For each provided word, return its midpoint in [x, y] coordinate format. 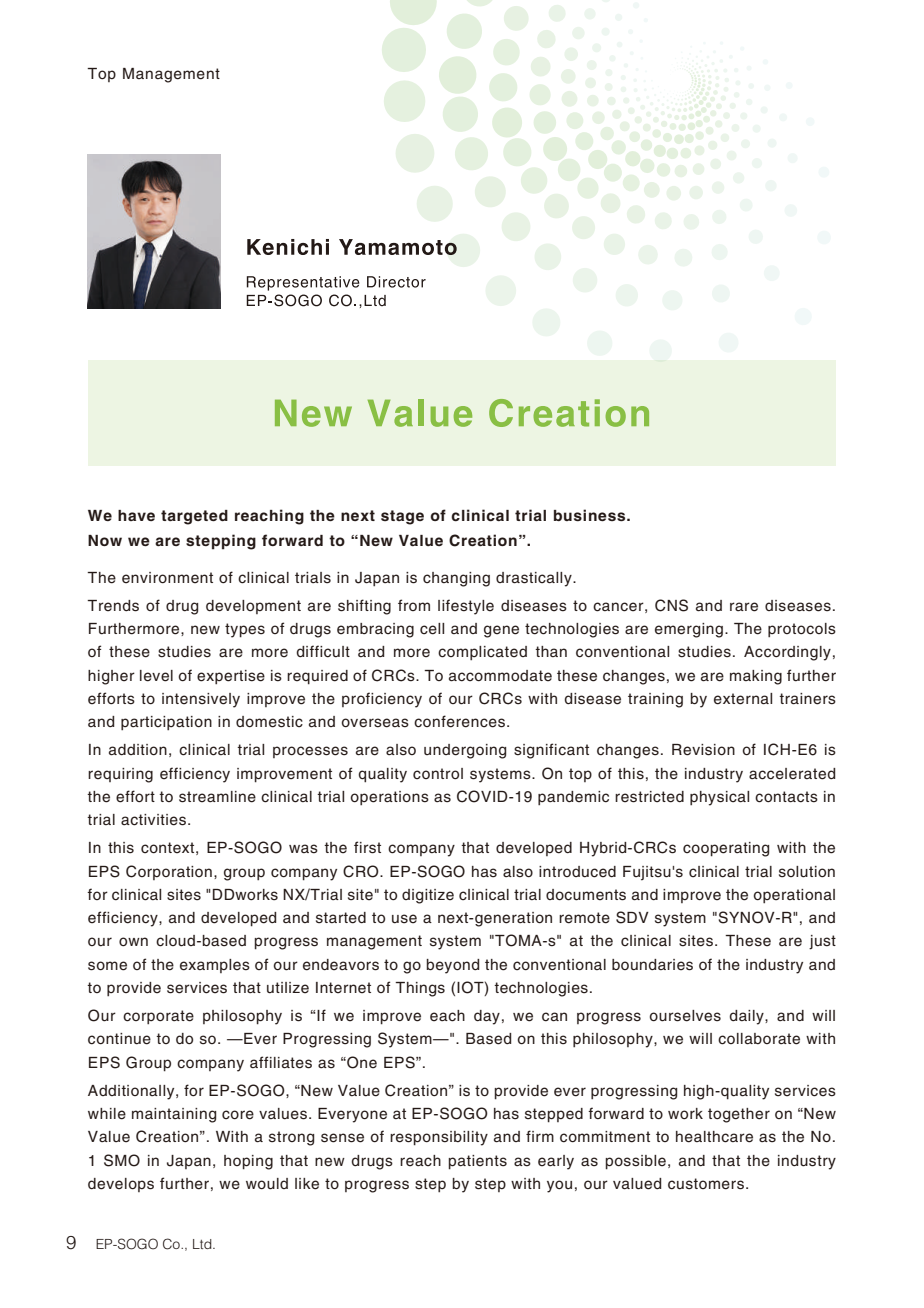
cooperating [726, 849]
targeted [194, 517]
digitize [428, 896]
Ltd [203, 1244]
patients [477, 1162]
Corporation [169, 872]
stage [402, 517]
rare [744, 607]
